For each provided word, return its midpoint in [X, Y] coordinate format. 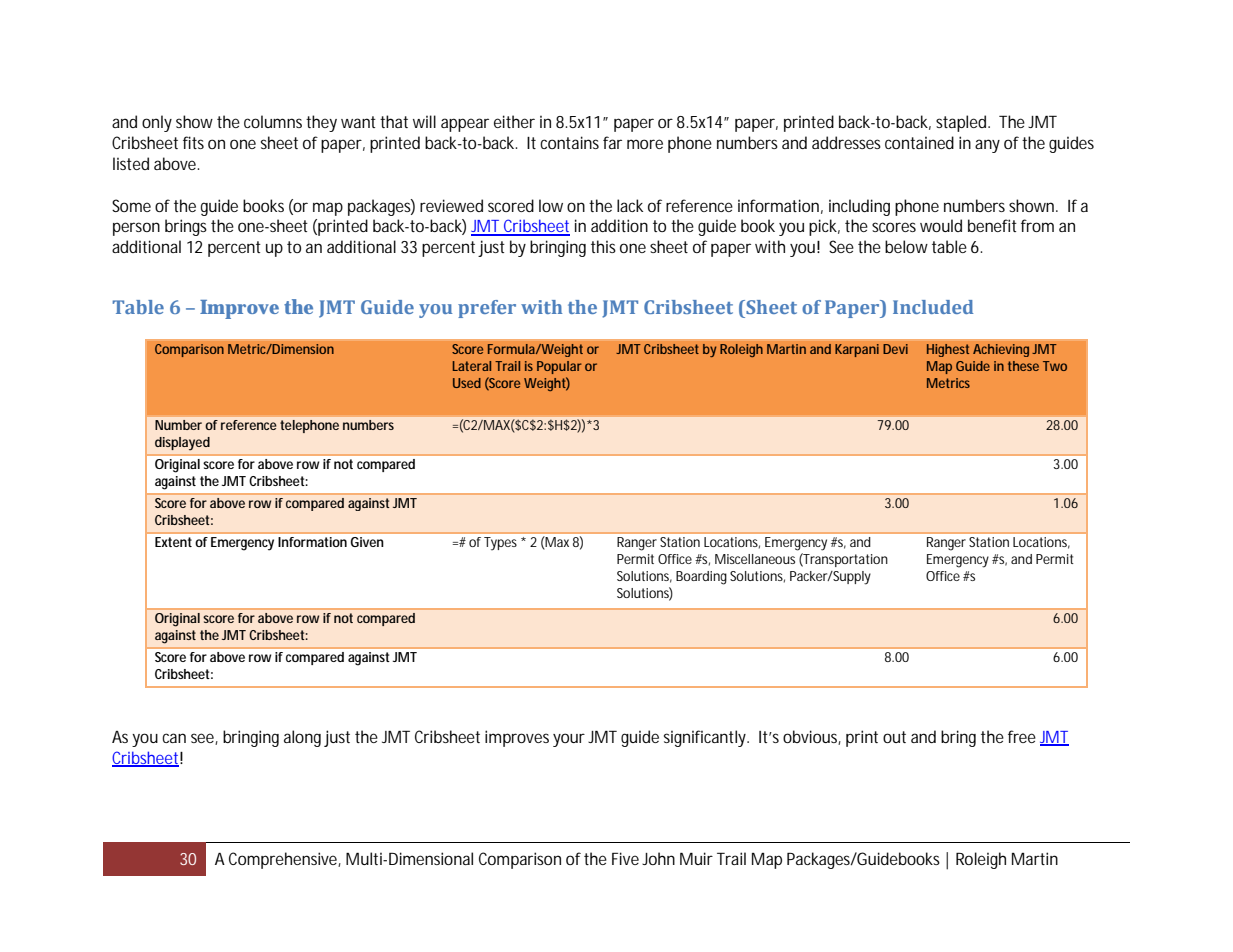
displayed [182, 444]
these [1023, 366]
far [612, 142]
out [894, 737]
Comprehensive [285, 860]
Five [627, 858]
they [324, 123]
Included [933, 307]
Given [367, 542]
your [569, 740]
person [136, 229]
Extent [173, 542]
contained [919, 142]
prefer [487, 309]
